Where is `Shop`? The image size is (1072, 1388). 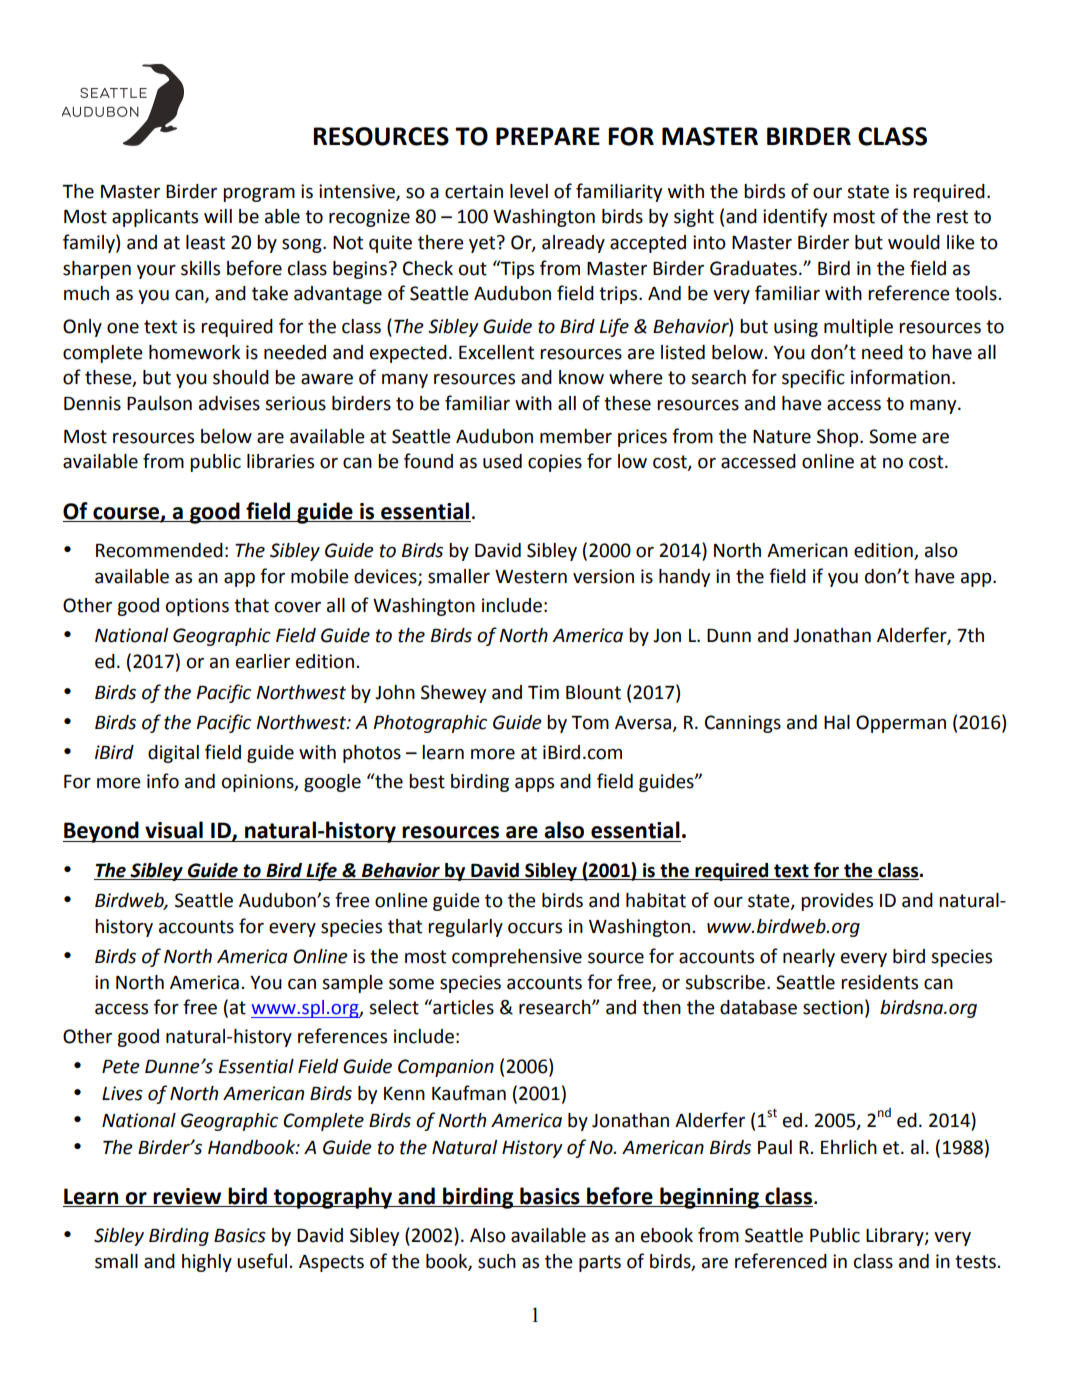 Shop is located at coordinates (839, 438).
